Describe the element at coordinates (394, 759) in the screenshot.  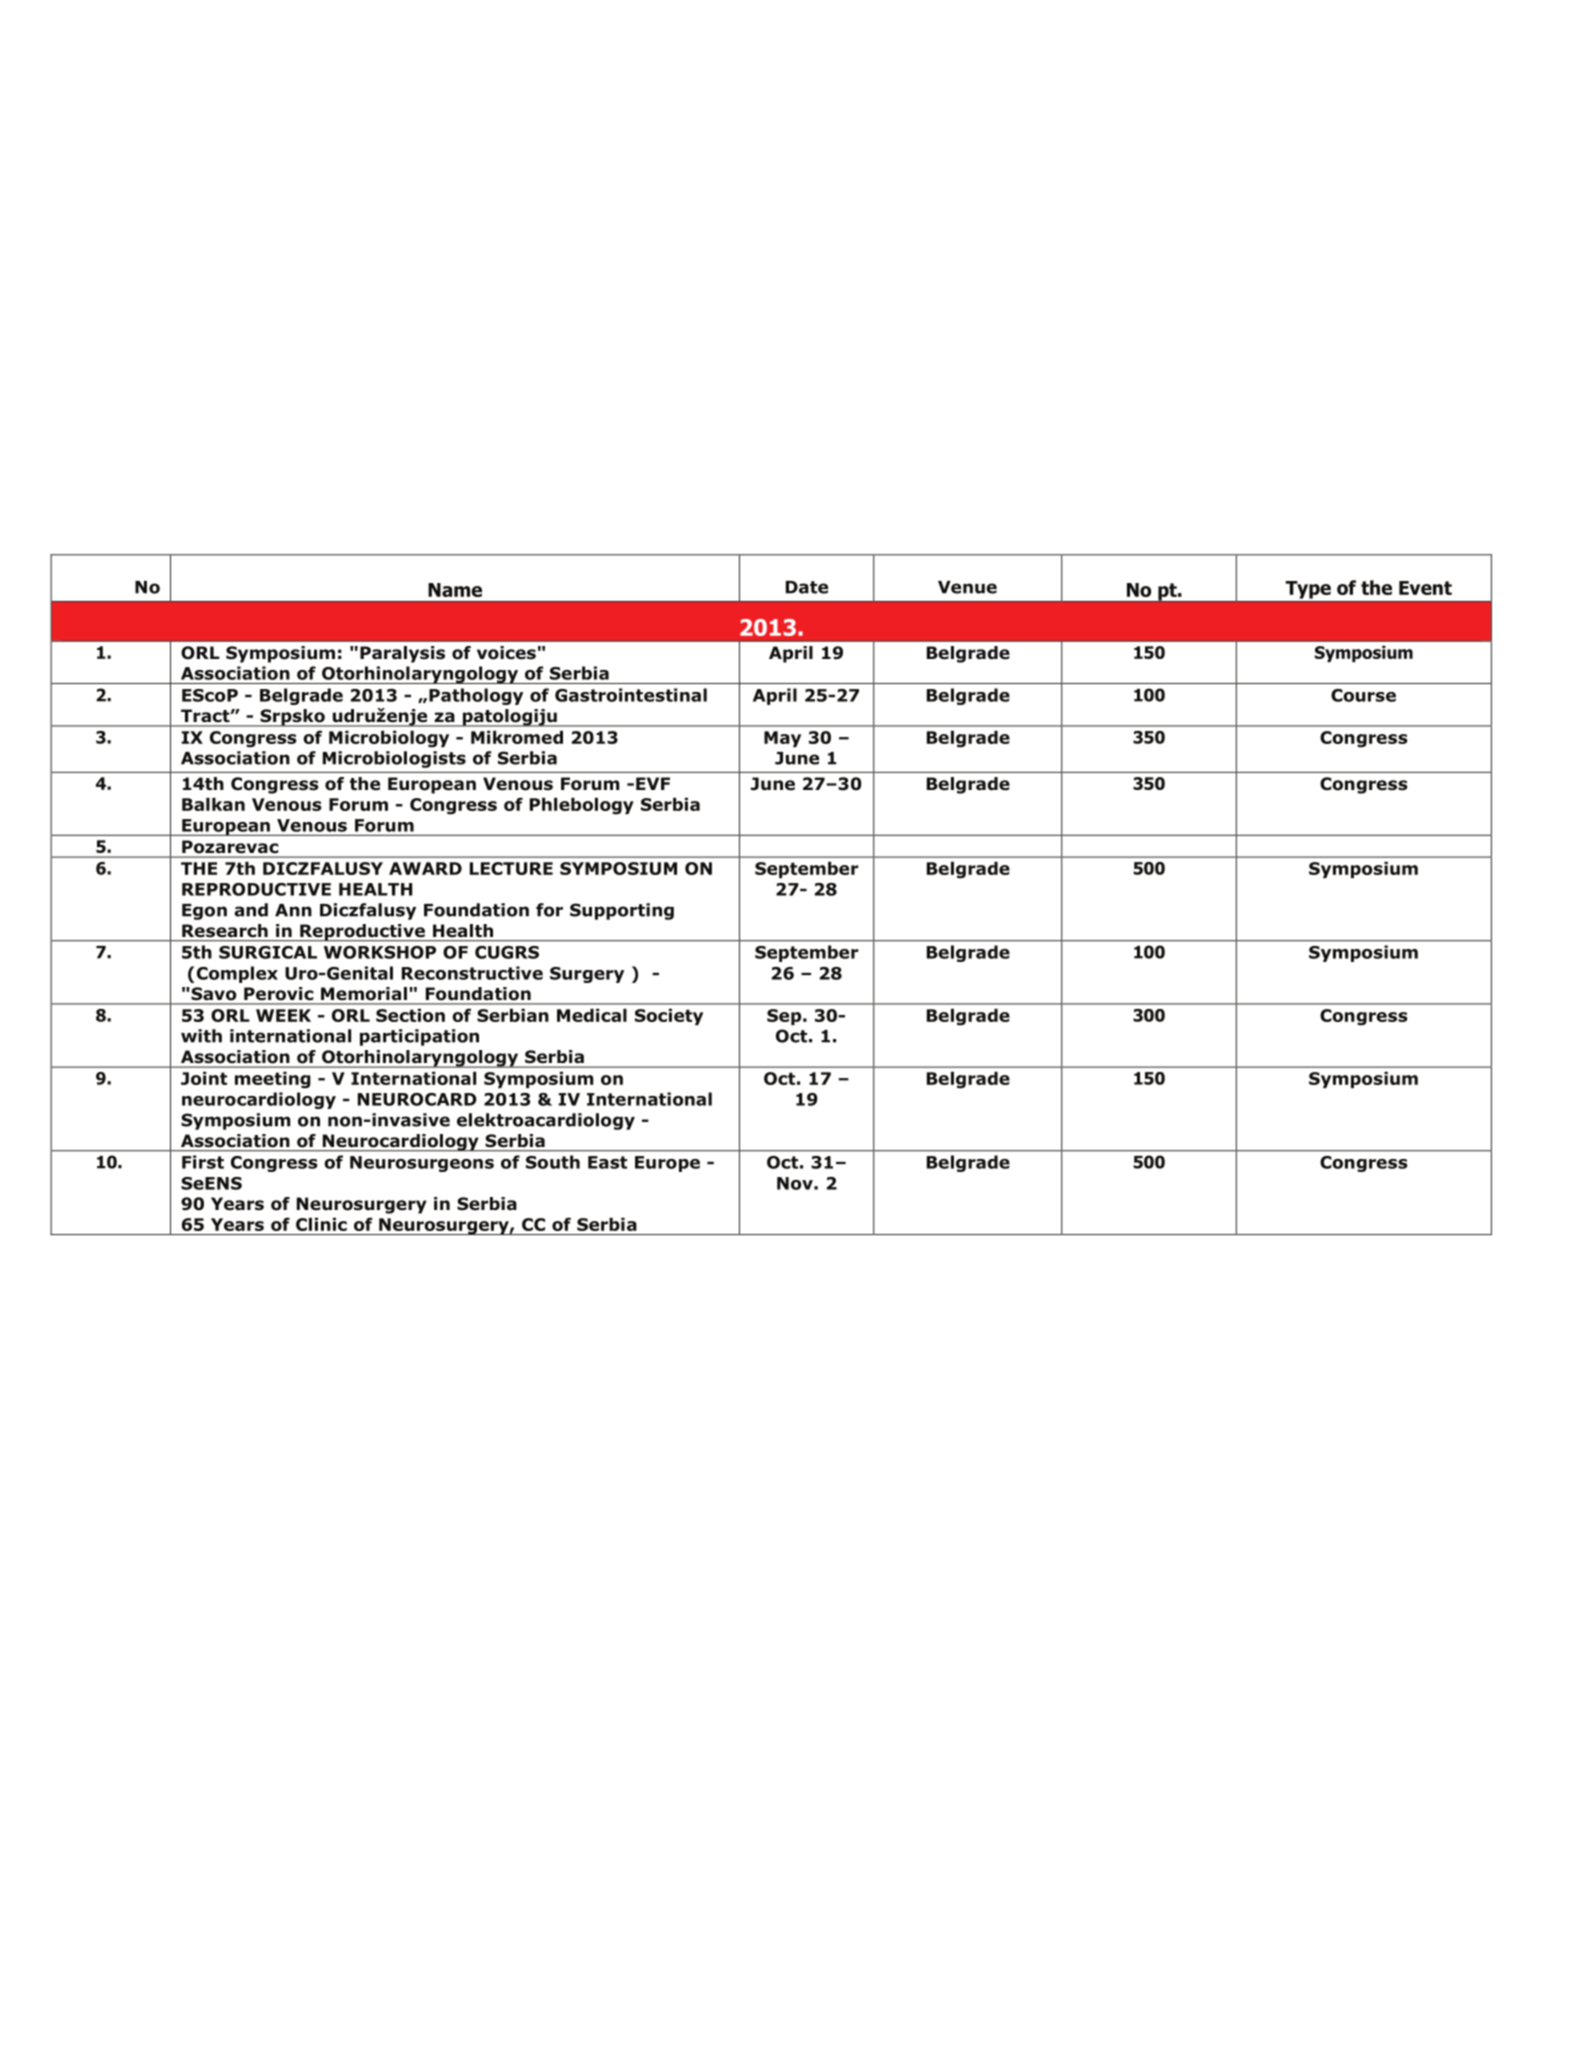
I see `Microbiologists` at that location.
